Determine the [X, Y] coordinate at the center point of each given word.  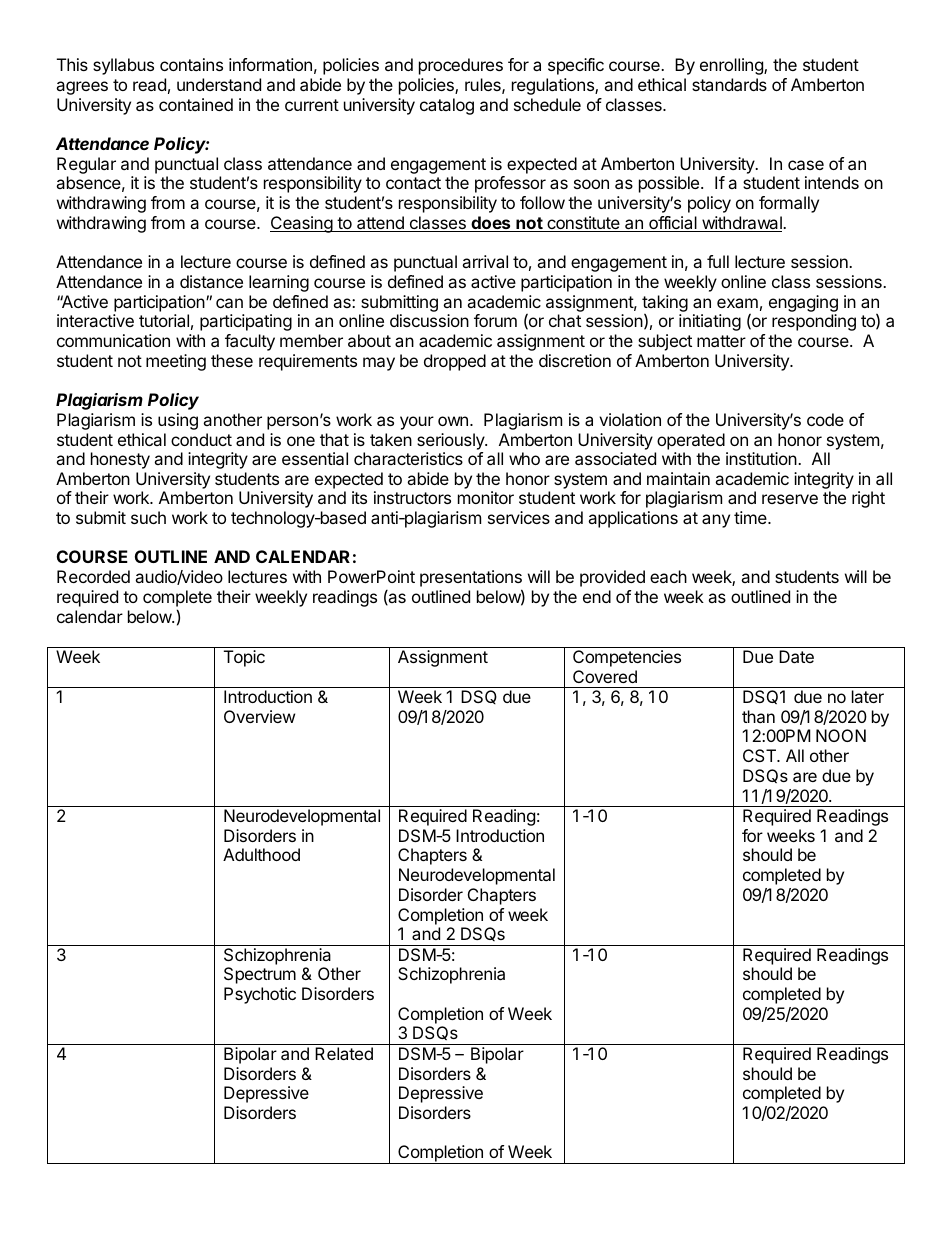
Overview [259, 716]
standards [729, 84]
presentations [471, 580]
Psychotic [260, 995]
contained [196, 104]
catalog [447, 106]
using [178, 421]
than [758, 716]
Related [344, 1053]
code [825, 419]
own [453, 421]
